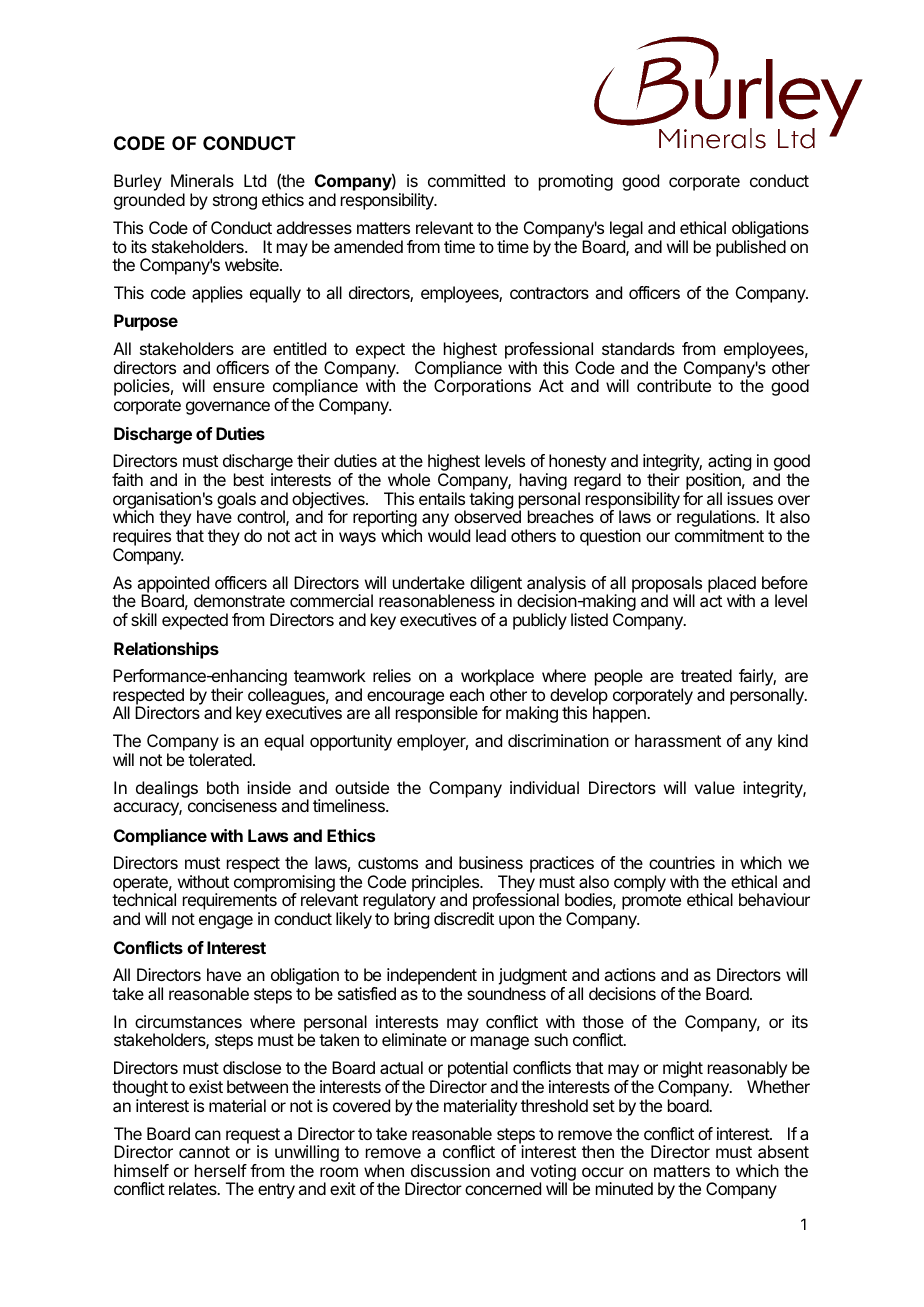 This screenshot has width=924, height=1307. What do you see at coordinates (204, 1152) in the screenshot?
I see `cannot` at bounding box center [204, 1152].
